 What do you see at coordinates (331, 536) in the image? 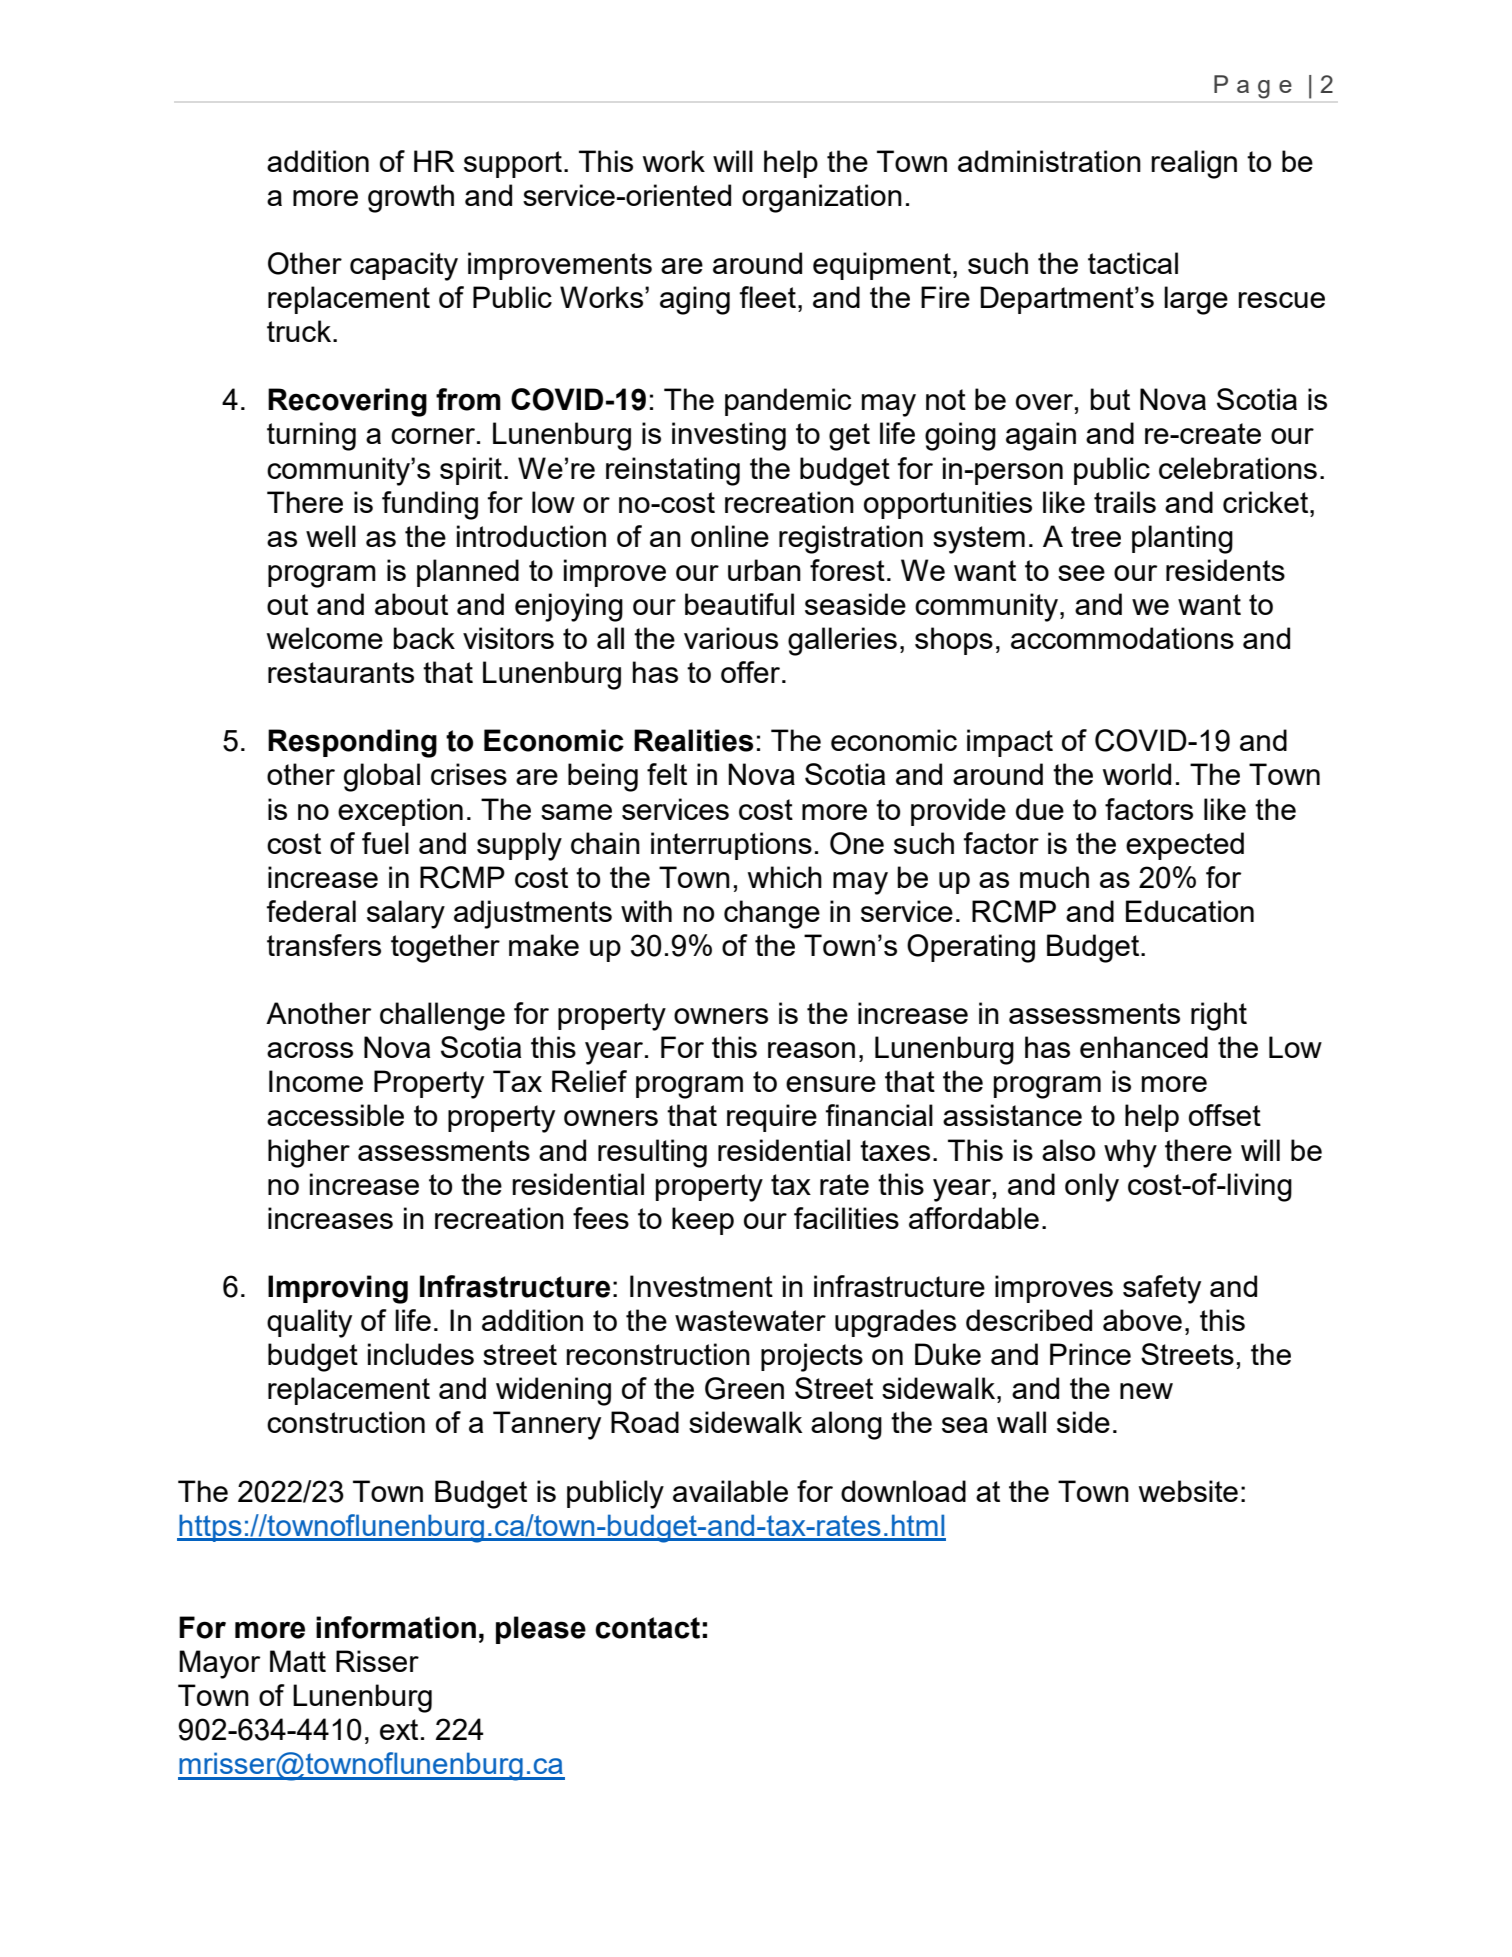
I see `well` at bounding box center [331, 536].
